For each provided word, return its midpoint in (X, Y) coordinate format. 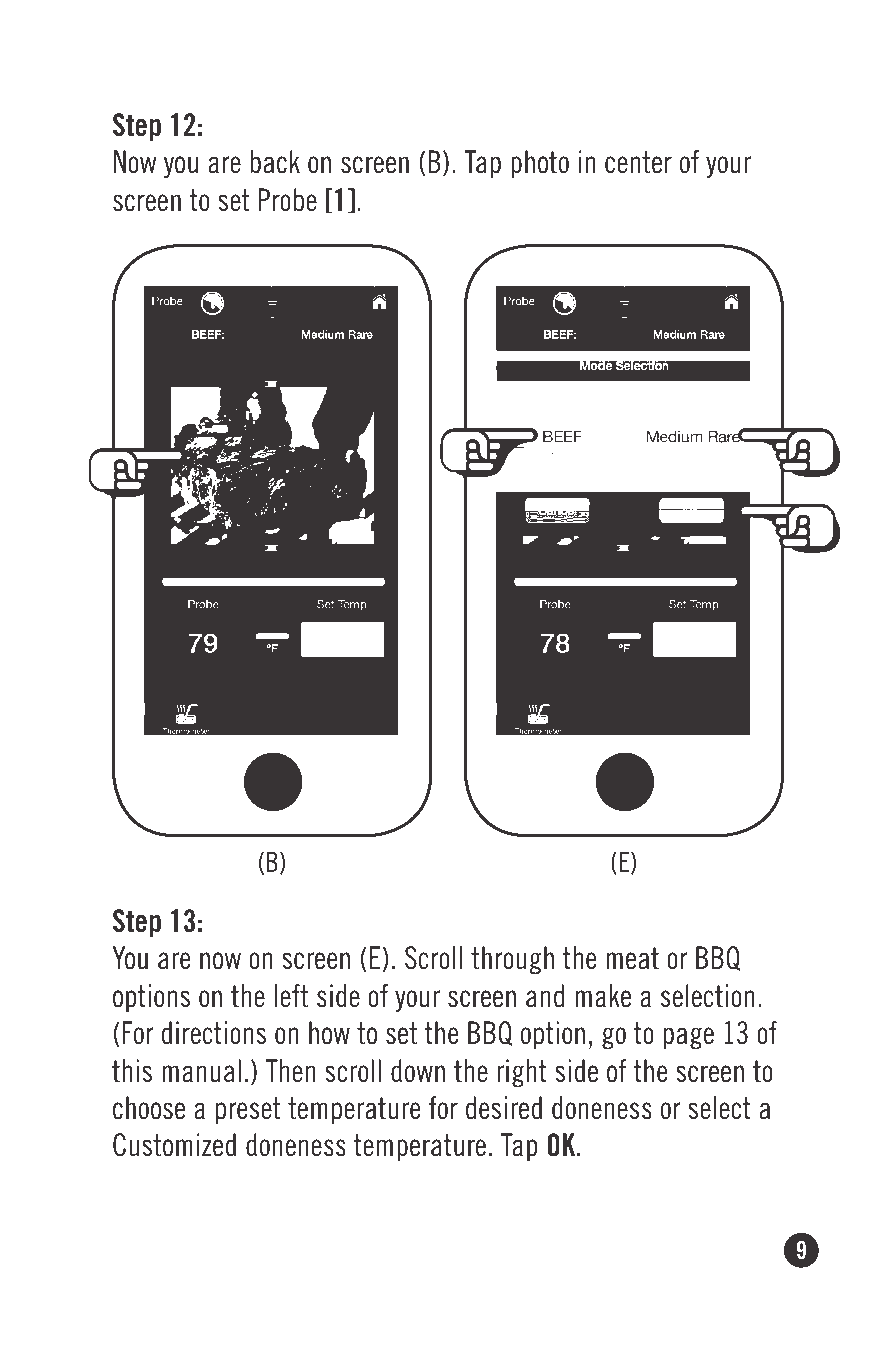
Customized (174, 1145)
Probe (287, 200)
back (275, 162)
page (689, 1038)
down (418, 1071)
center (638, 162)
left (291, 996)
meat (632, 958)
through (512, 960)
